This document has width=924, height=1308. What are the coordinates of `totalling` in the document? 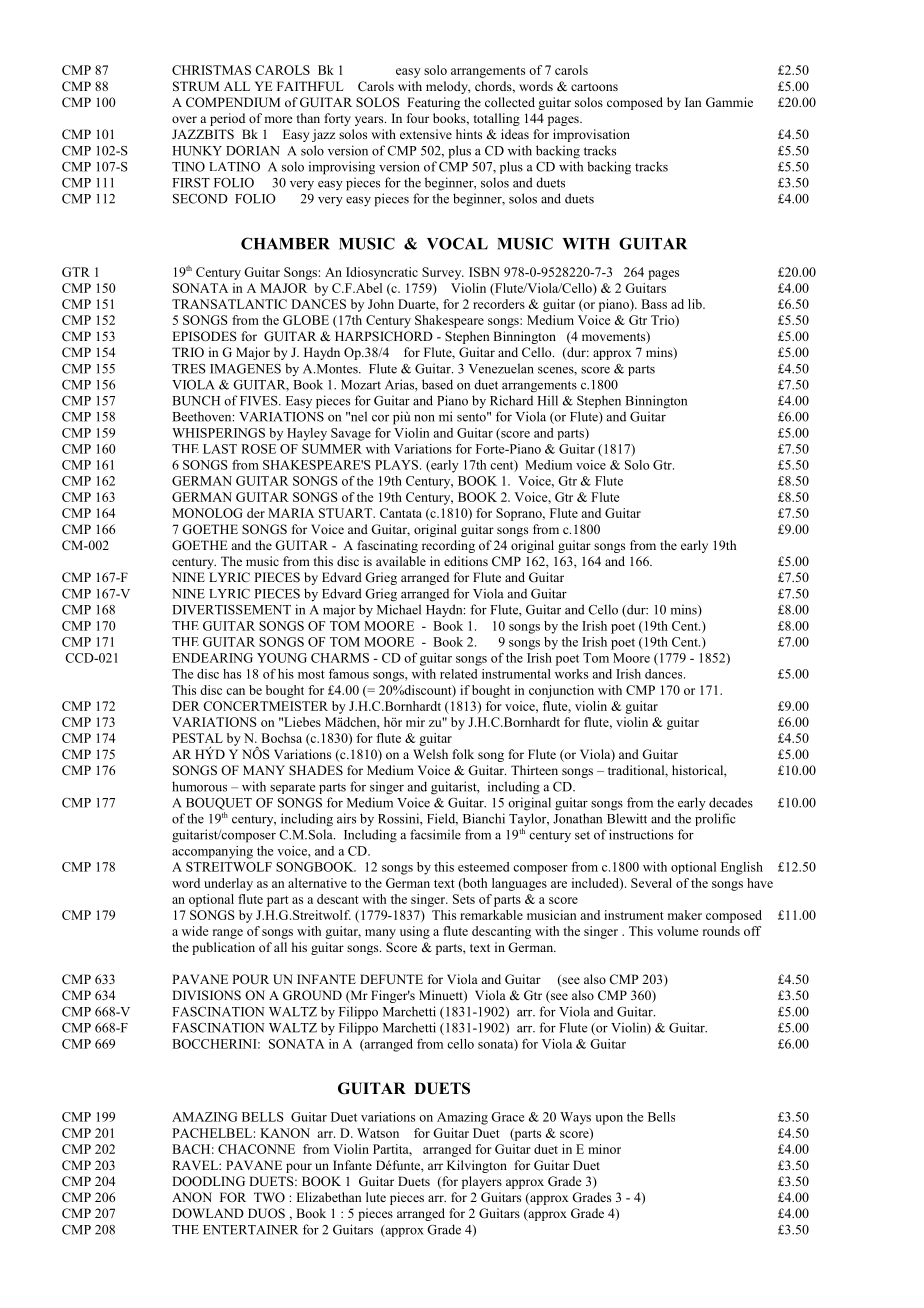 It's located at (497, 119).
